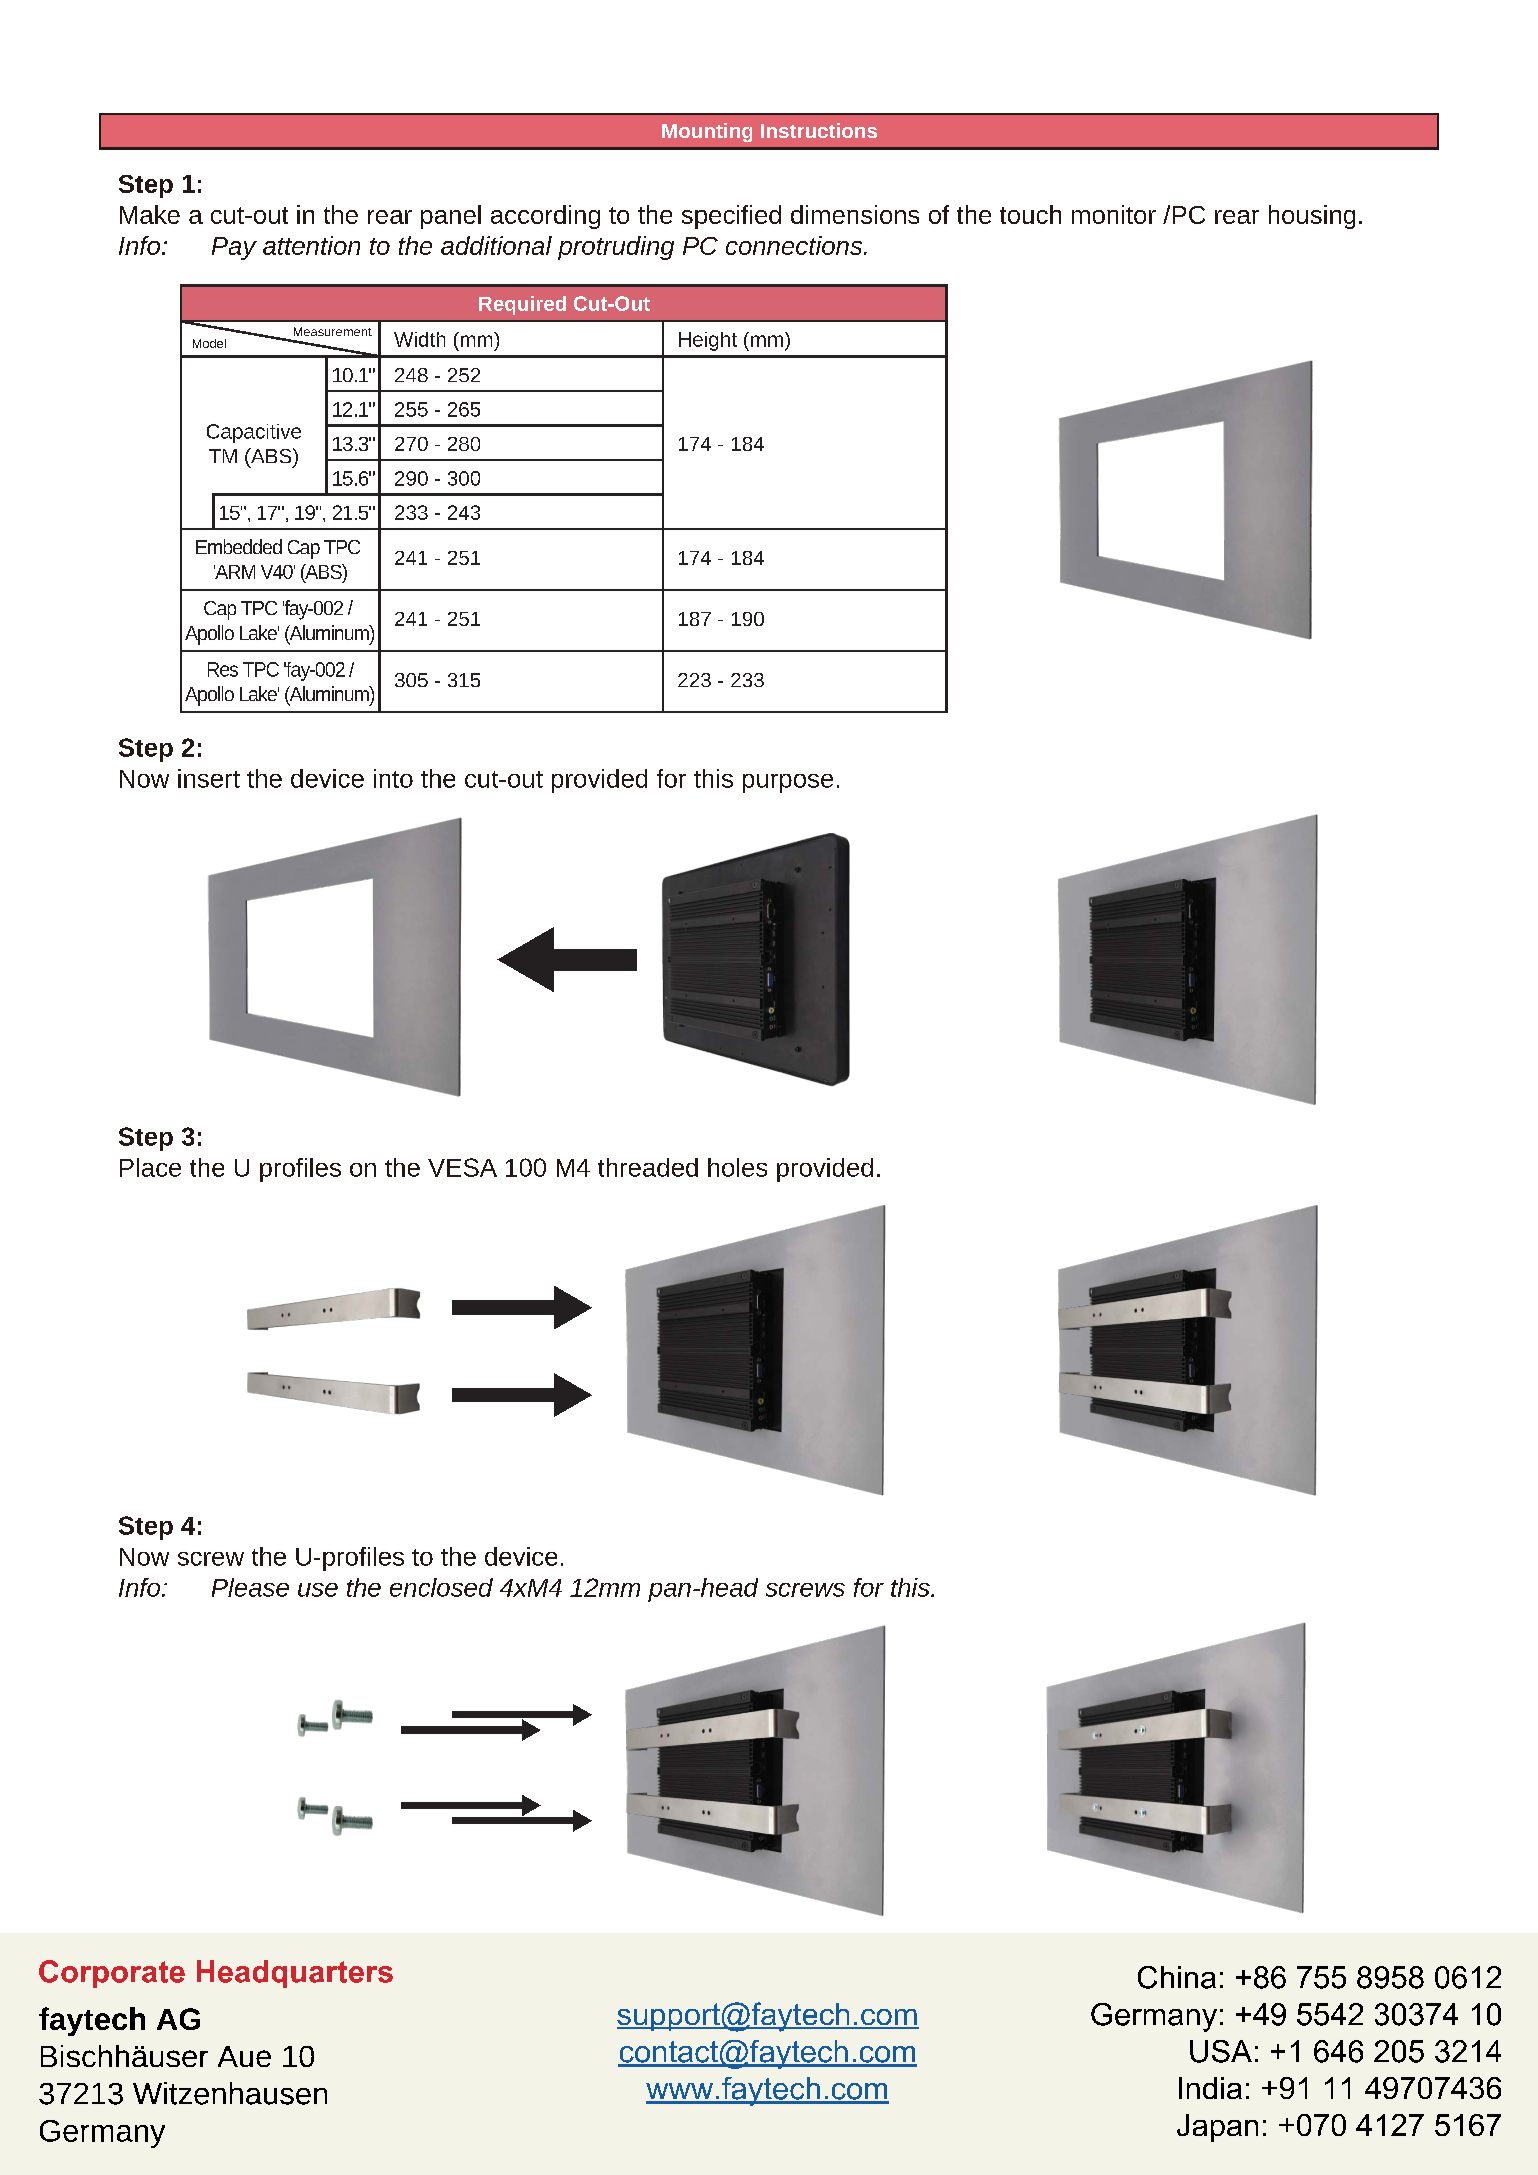 The image size is (1538, 2175). What do you see at coordinates (318, 1590) in the page?
I see `use` at bounding box center [318, 1590].
